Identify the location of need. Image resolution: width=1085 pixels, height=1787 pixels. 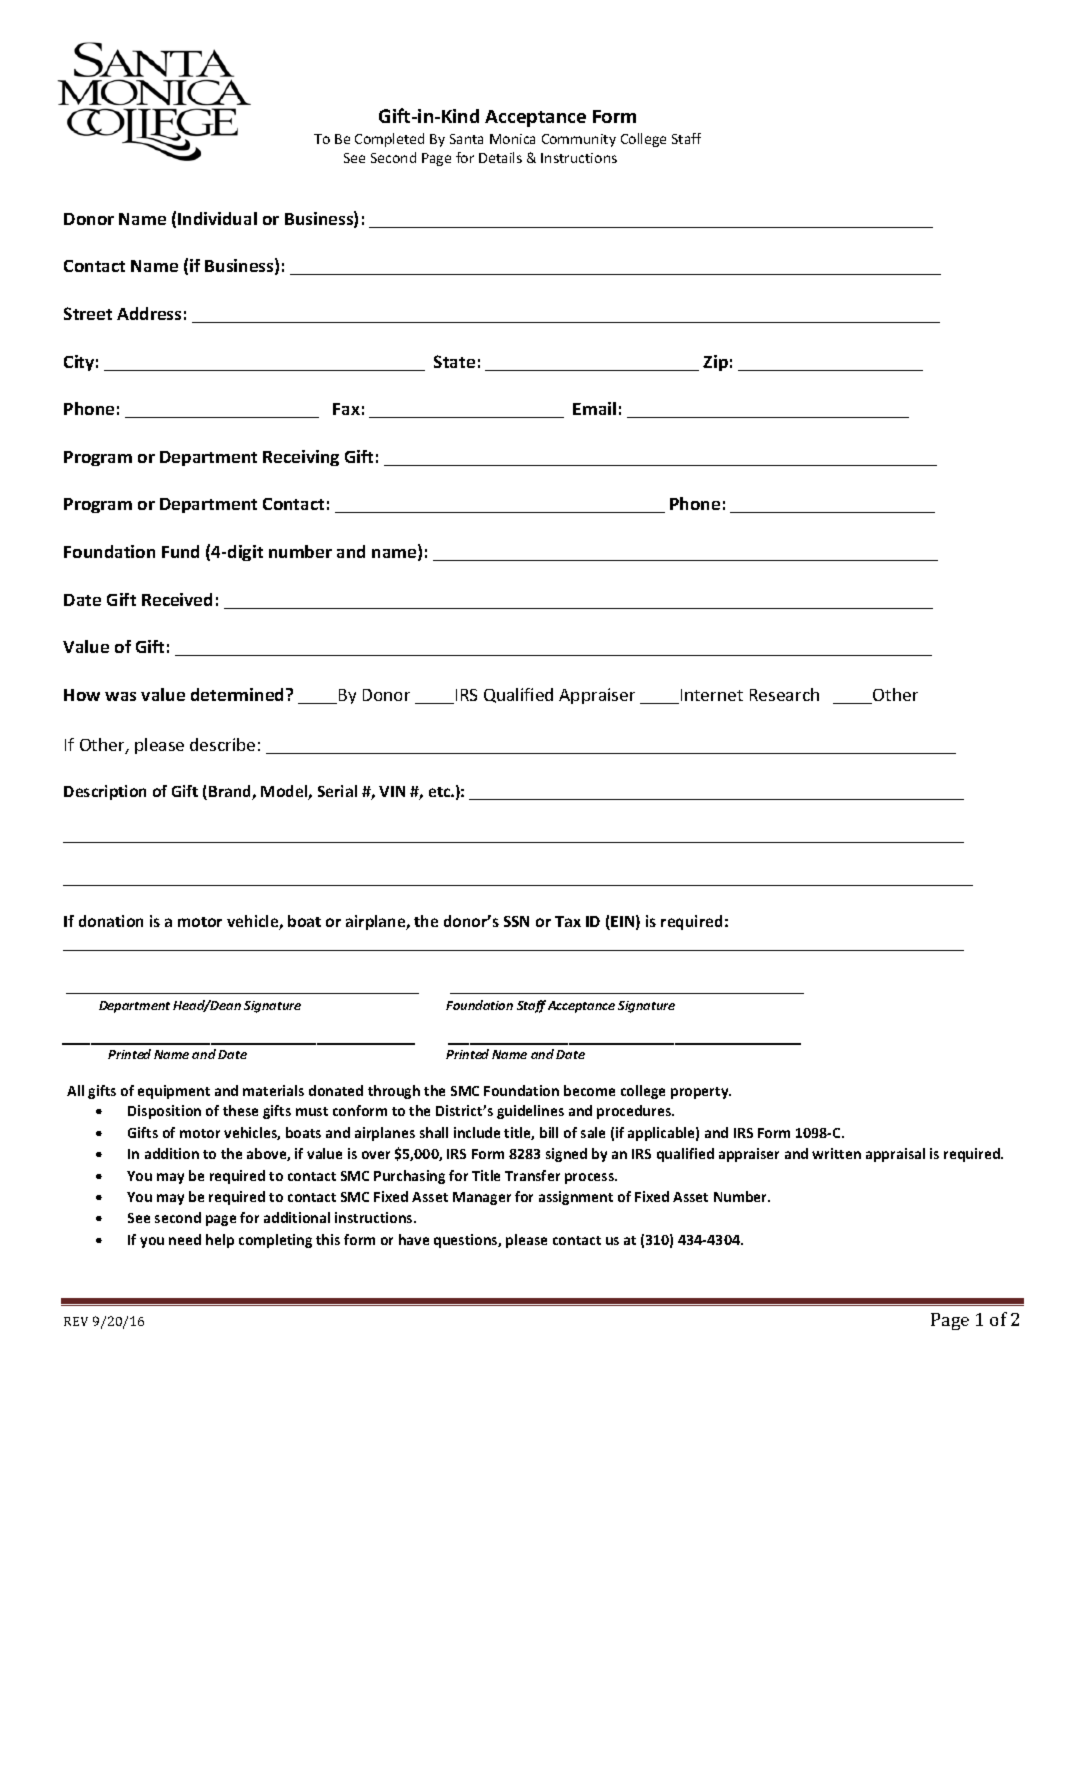
(185, 1239).
